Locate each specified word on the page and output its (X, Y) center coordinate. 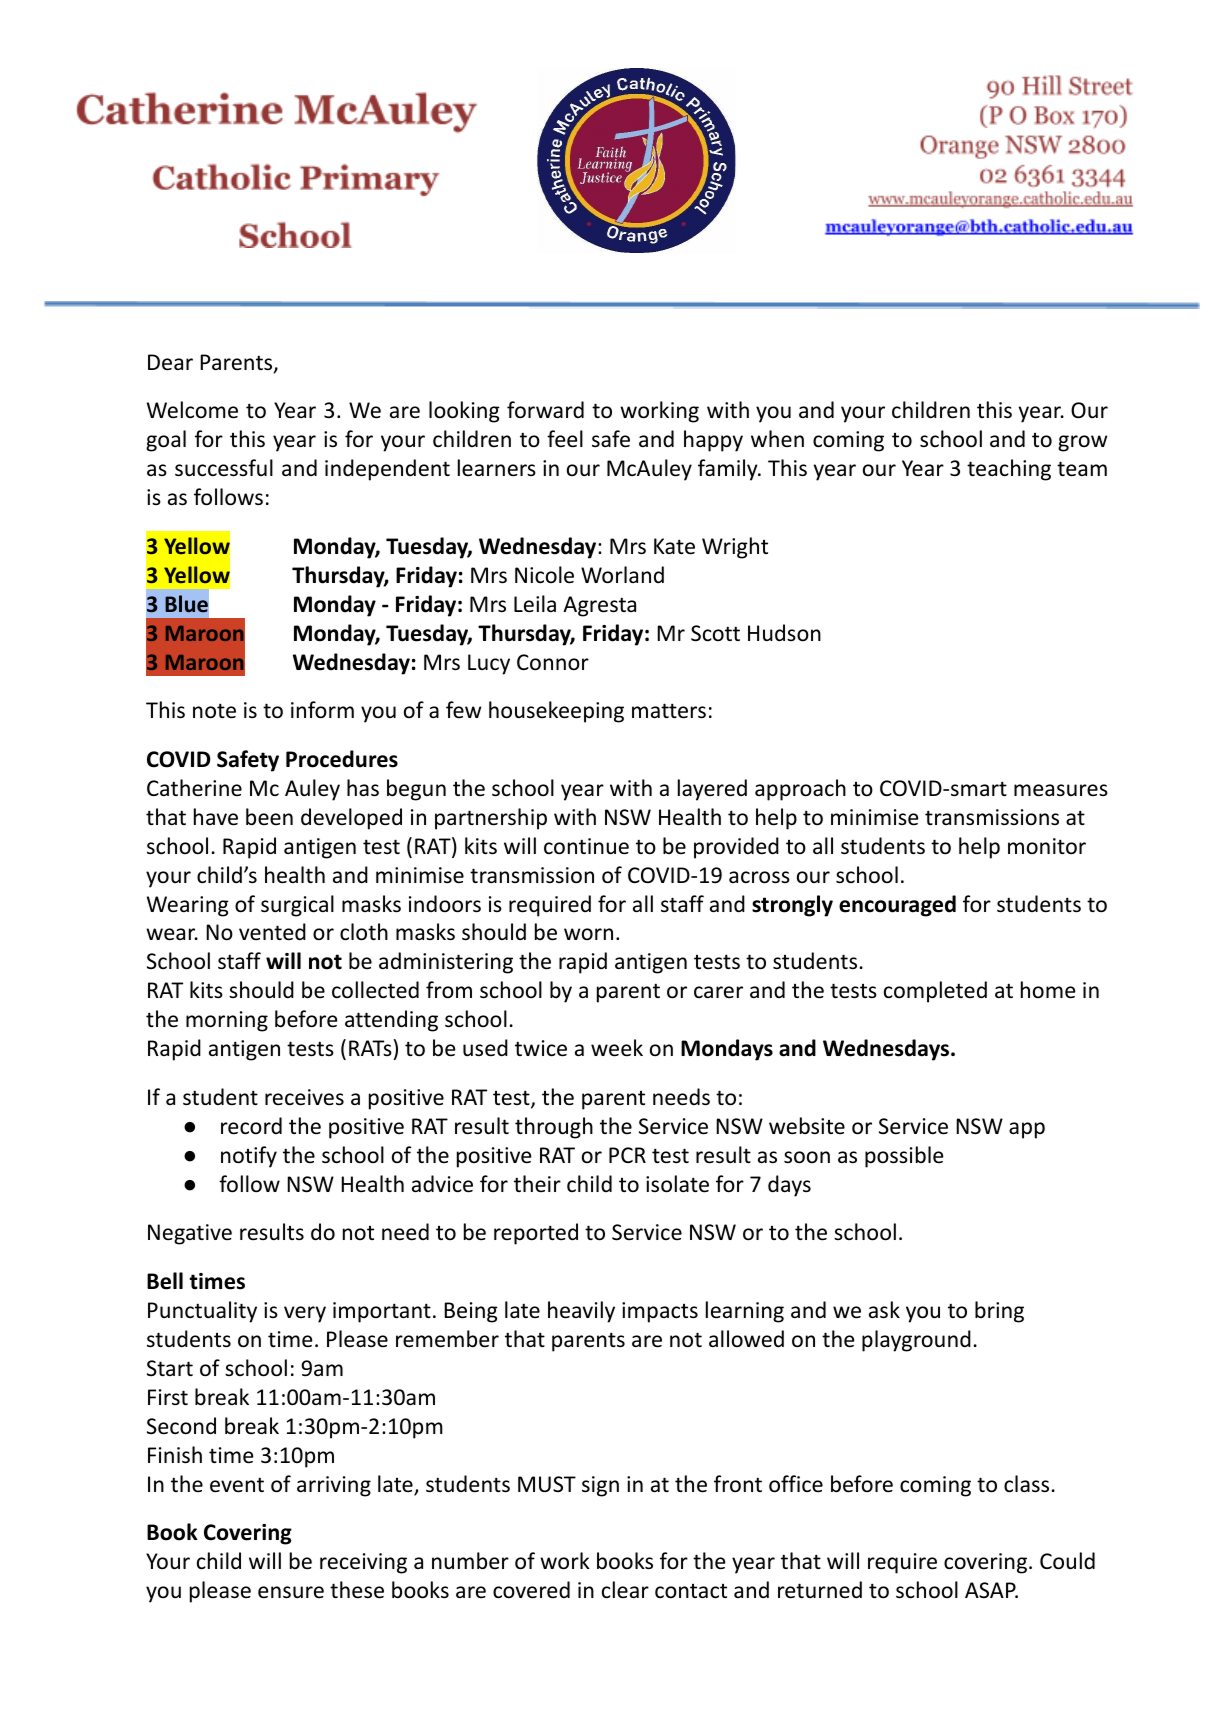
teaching (1009, 470)
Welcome (192, 410)
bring (999, 1312)
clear (625, 1590)
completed (935, 992)
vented (272, 932)
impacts (660, 1312)
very (305, 1314)
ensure (291, 1592)
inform (322, 710)
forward (545, 410)
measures (1061, 790)
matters (669, 711)
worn (588, 934)
